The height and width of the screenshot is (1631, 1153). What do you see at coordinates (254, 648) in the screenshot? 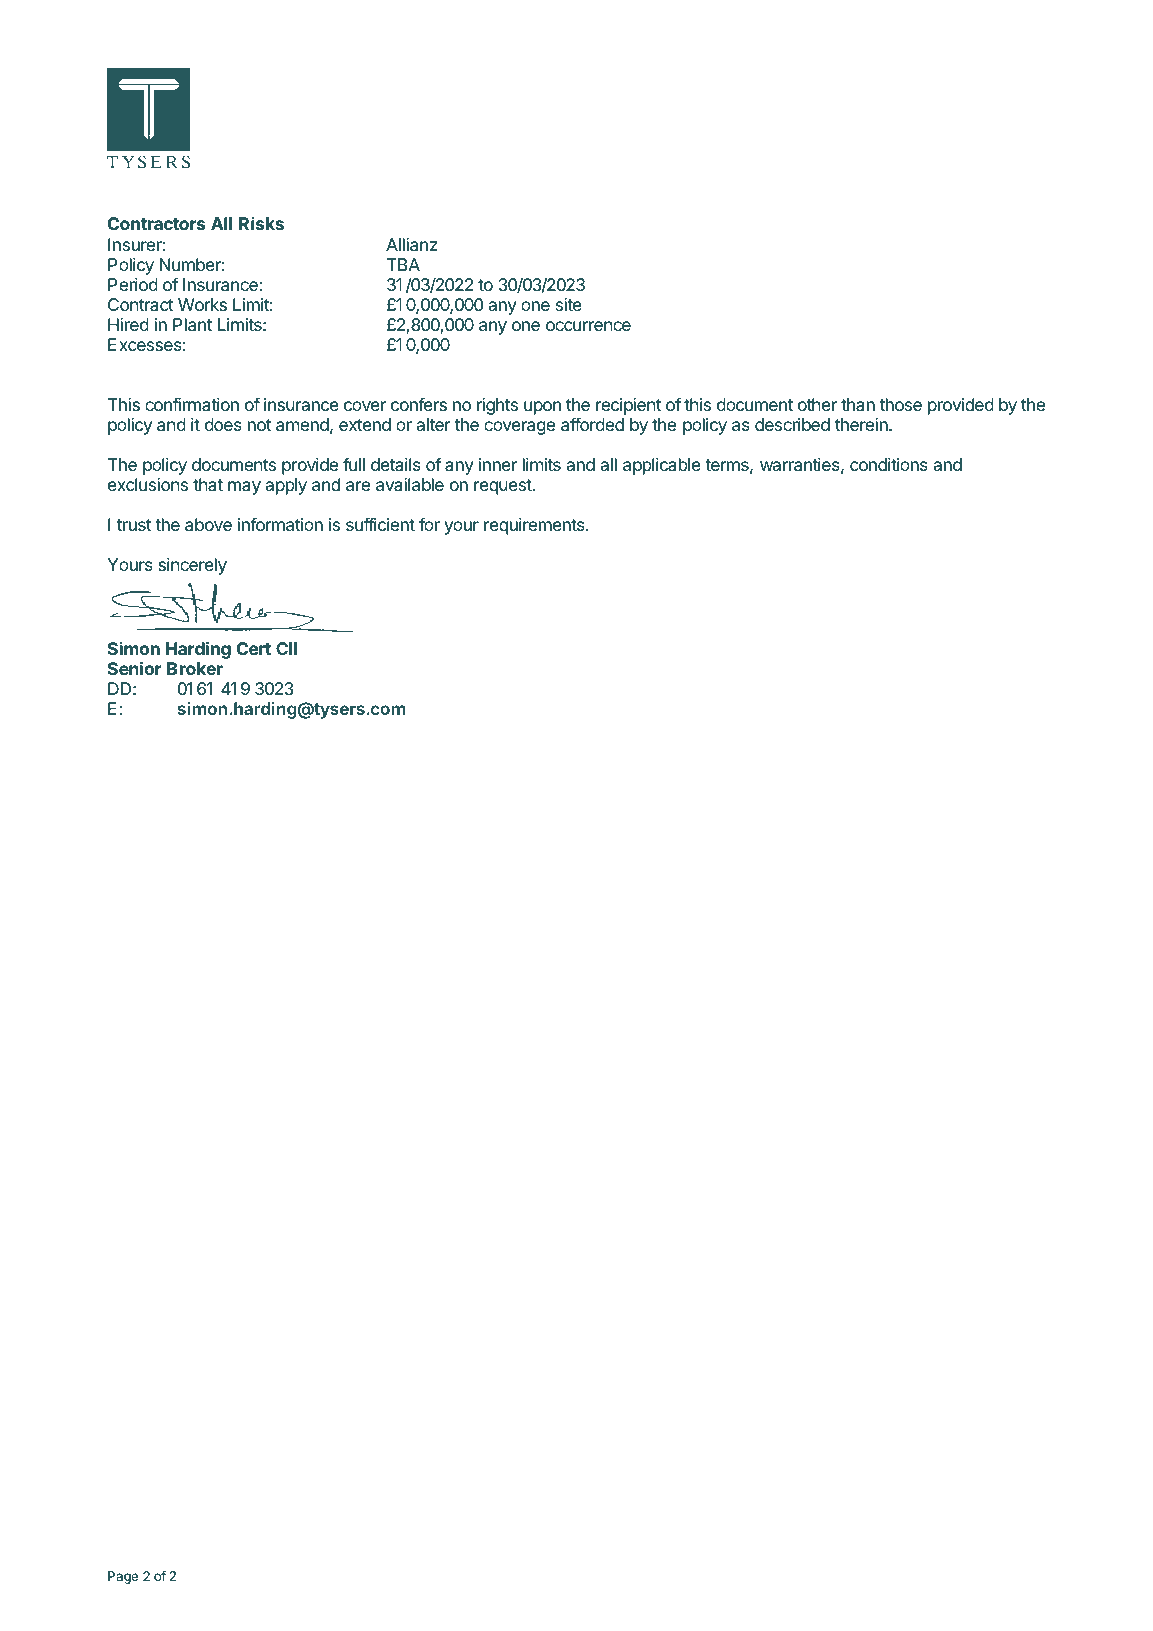
I see `Cert` at bounding box center [254, 648].
